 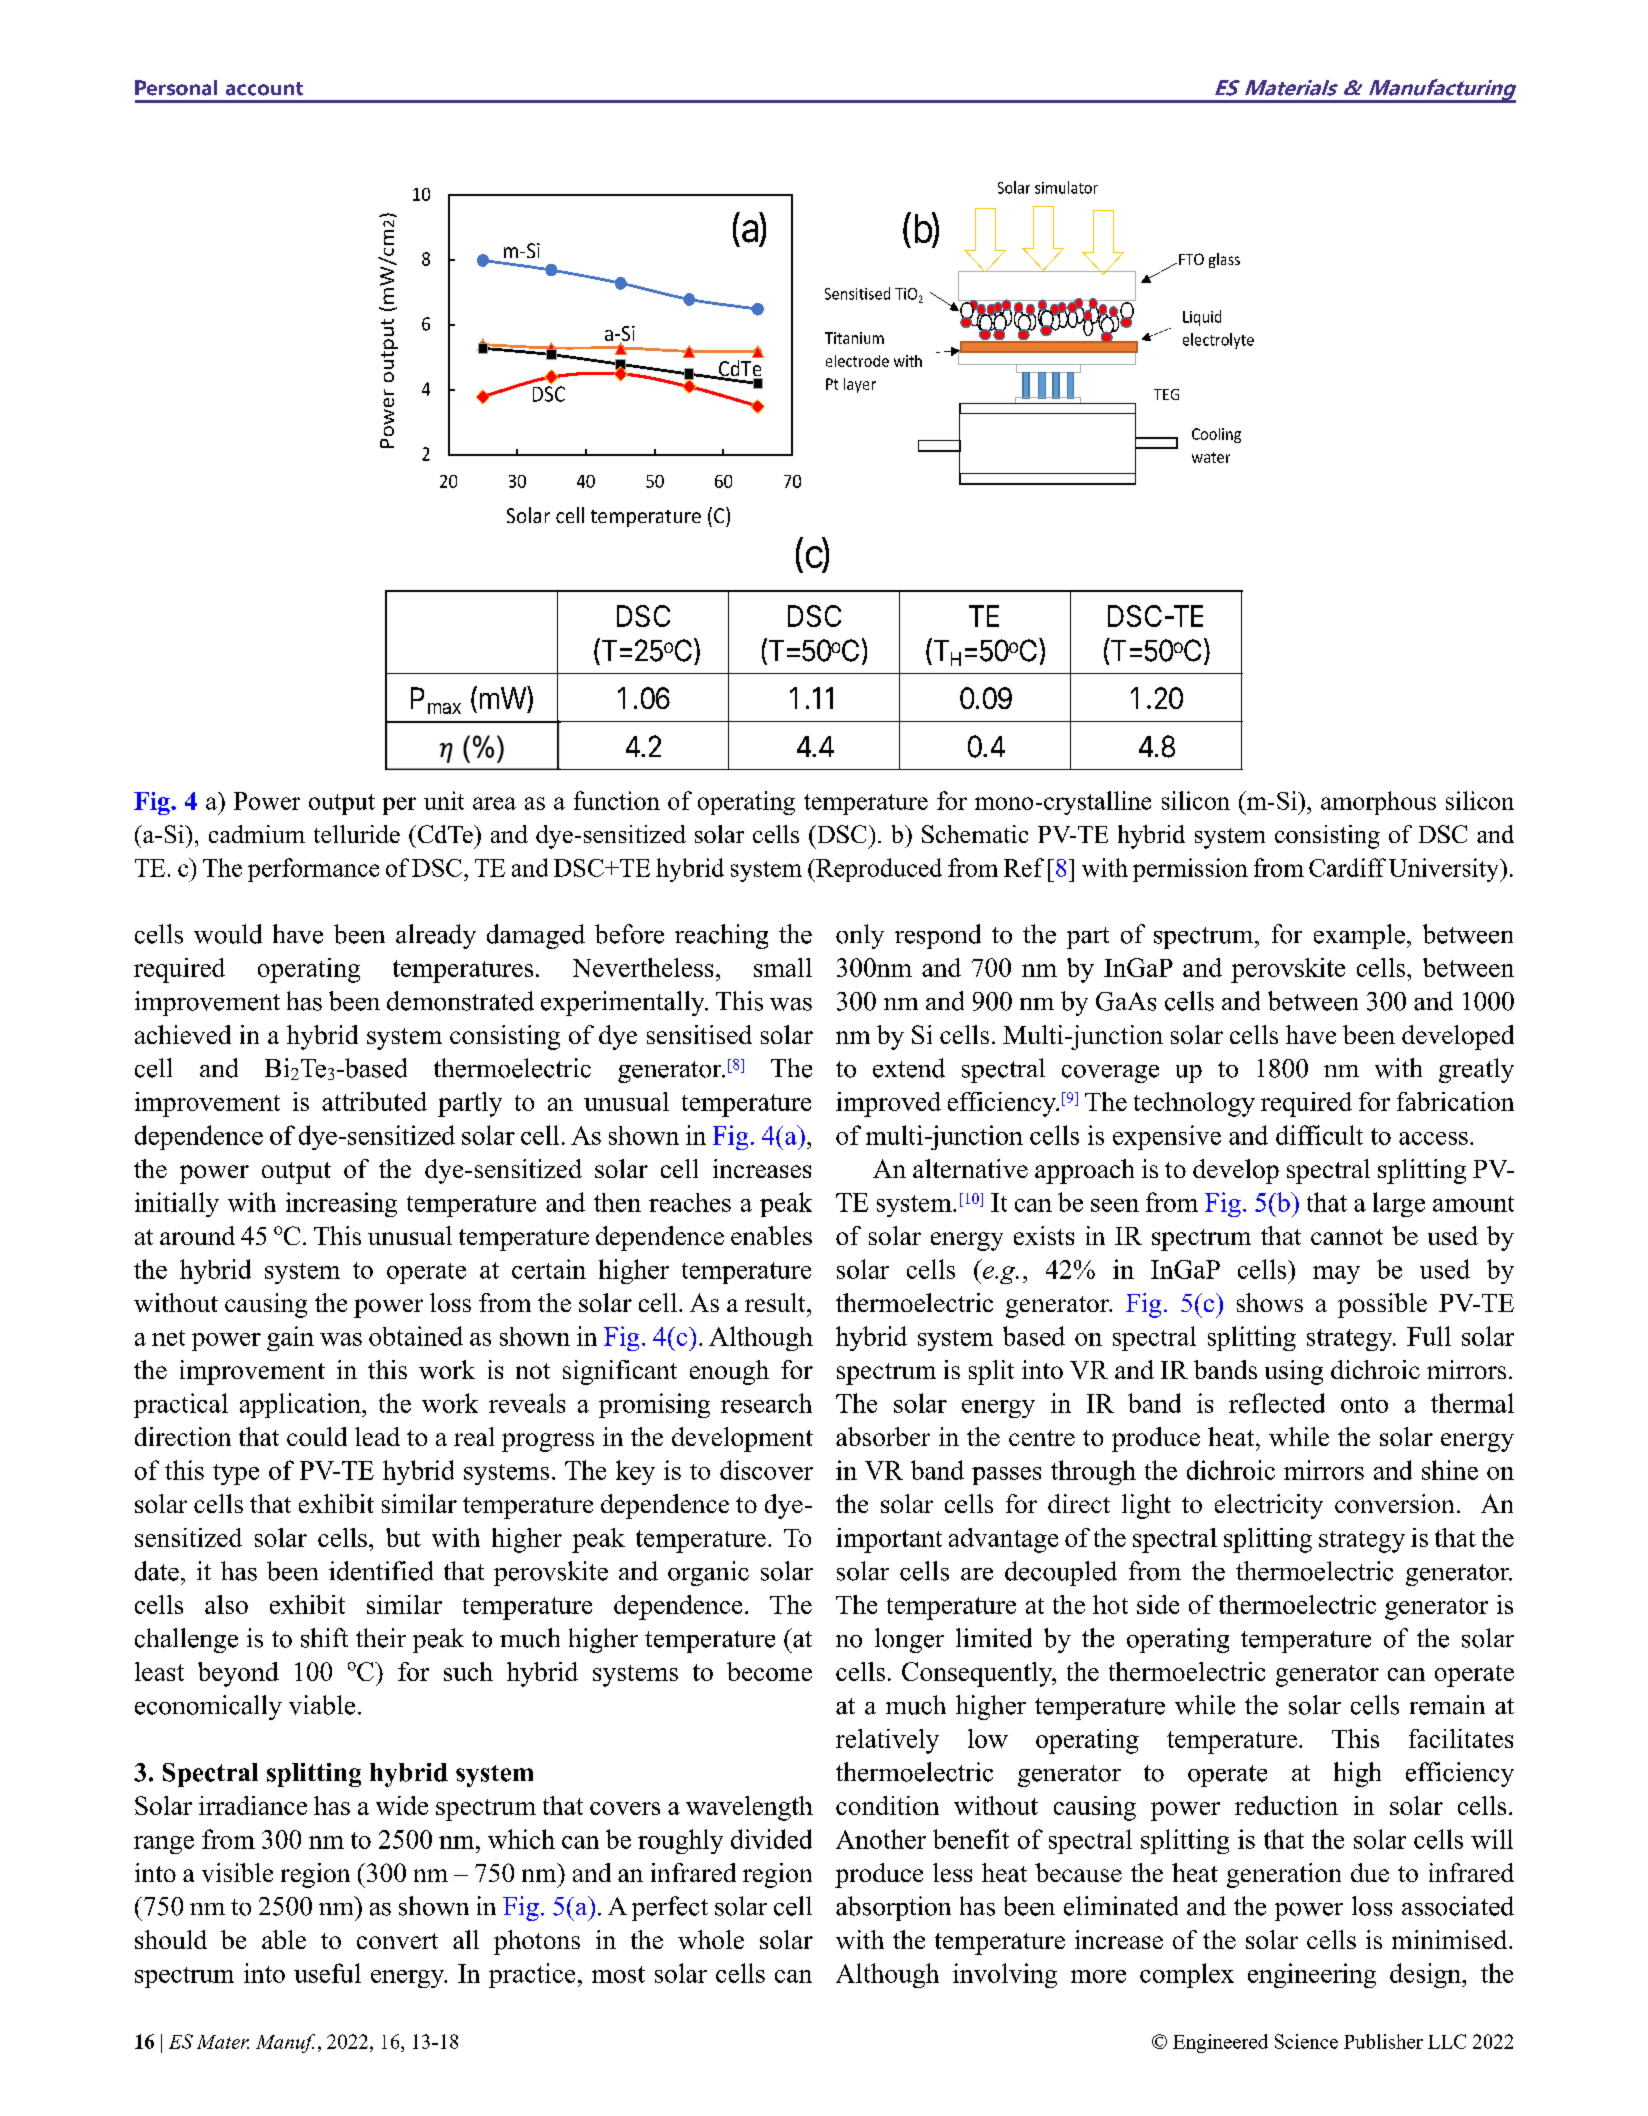 I want to click on account, so click(x=264, y=89).
